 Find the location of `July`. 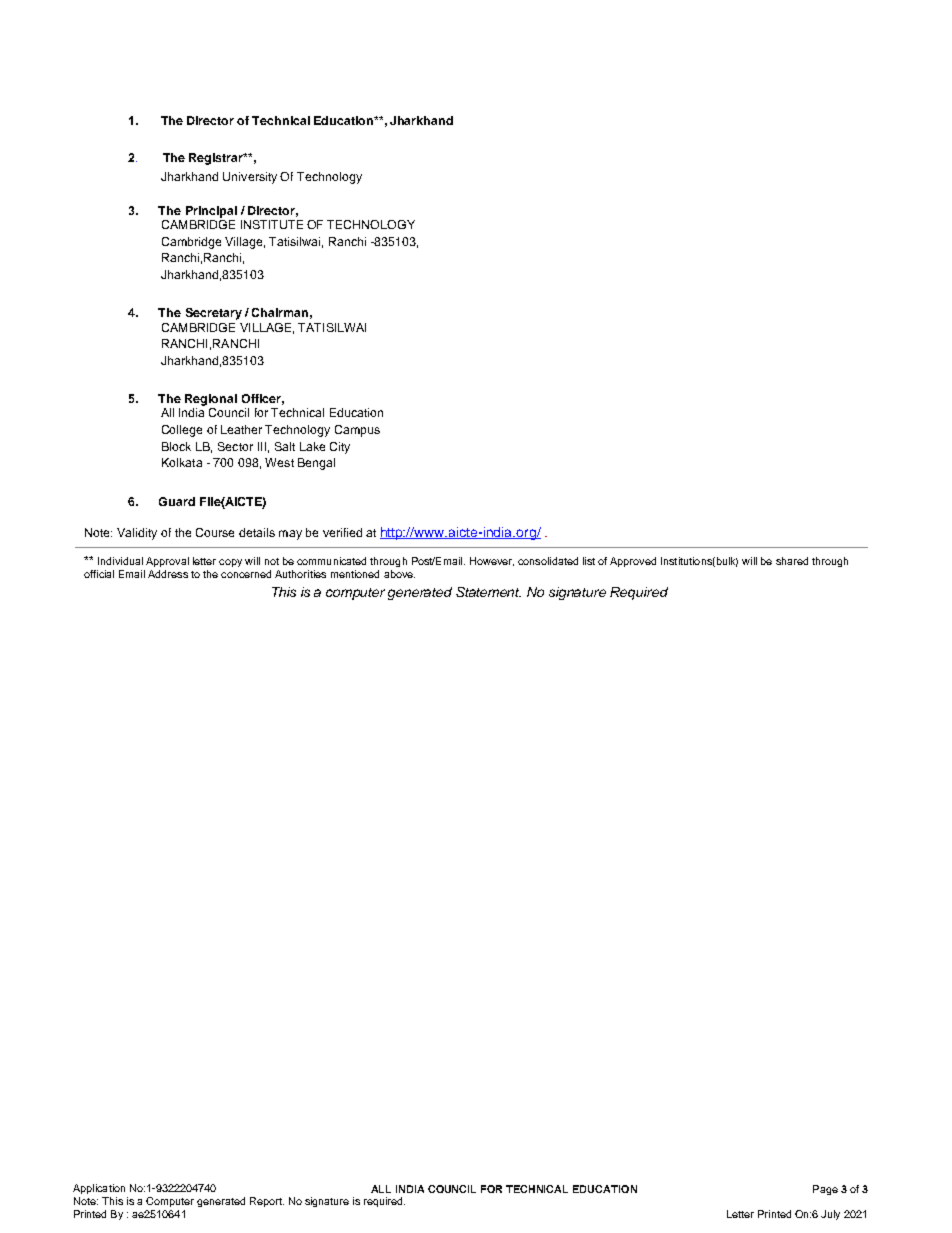

July is located at coordinates (830, 1215).
